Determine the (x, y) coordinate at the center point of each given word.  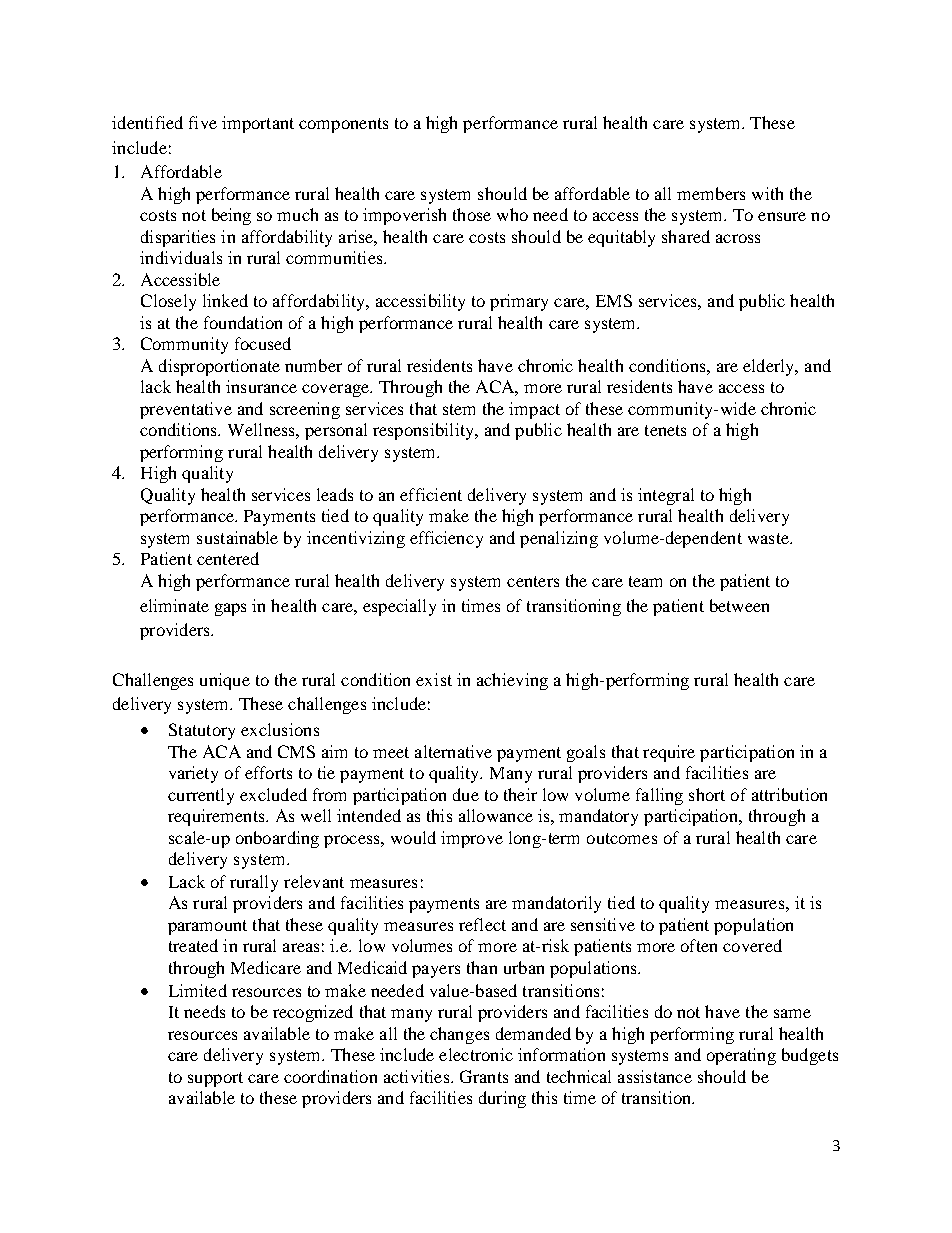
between (739, 605)
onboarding (277, 839)
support (215, 1079)
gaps (230, 609)
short (707, 794)
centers (533, 581)
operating (741, 1056)
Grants (484, 1076)
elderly (770, 367)
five (203, 122)
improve (472, 839)
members (711, 193)
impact (534, 410)
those (472, 214)
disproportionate (219, 367)
